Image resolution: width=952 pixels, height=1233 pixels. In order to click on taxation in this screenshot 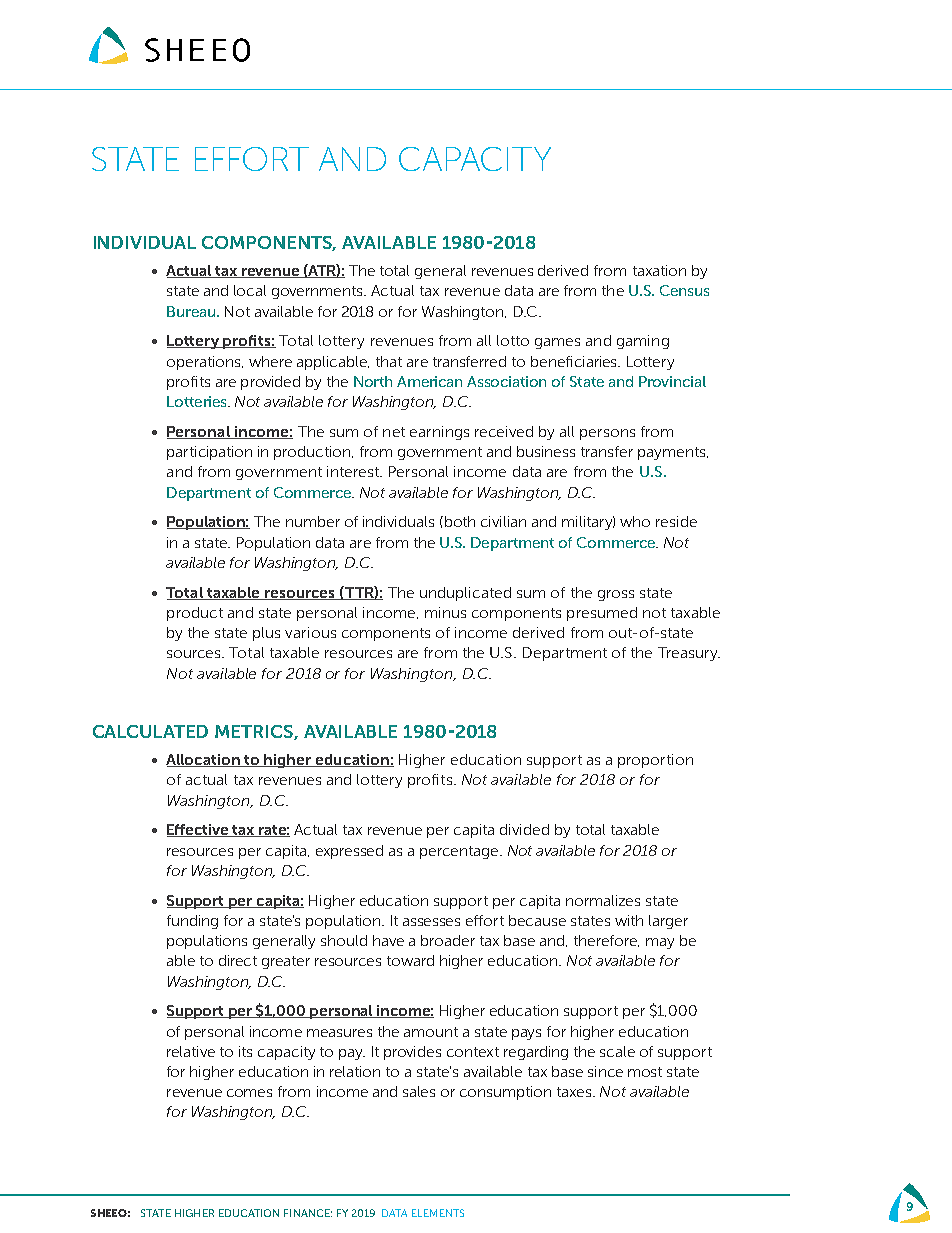, I will do `click(659, 270)`.
